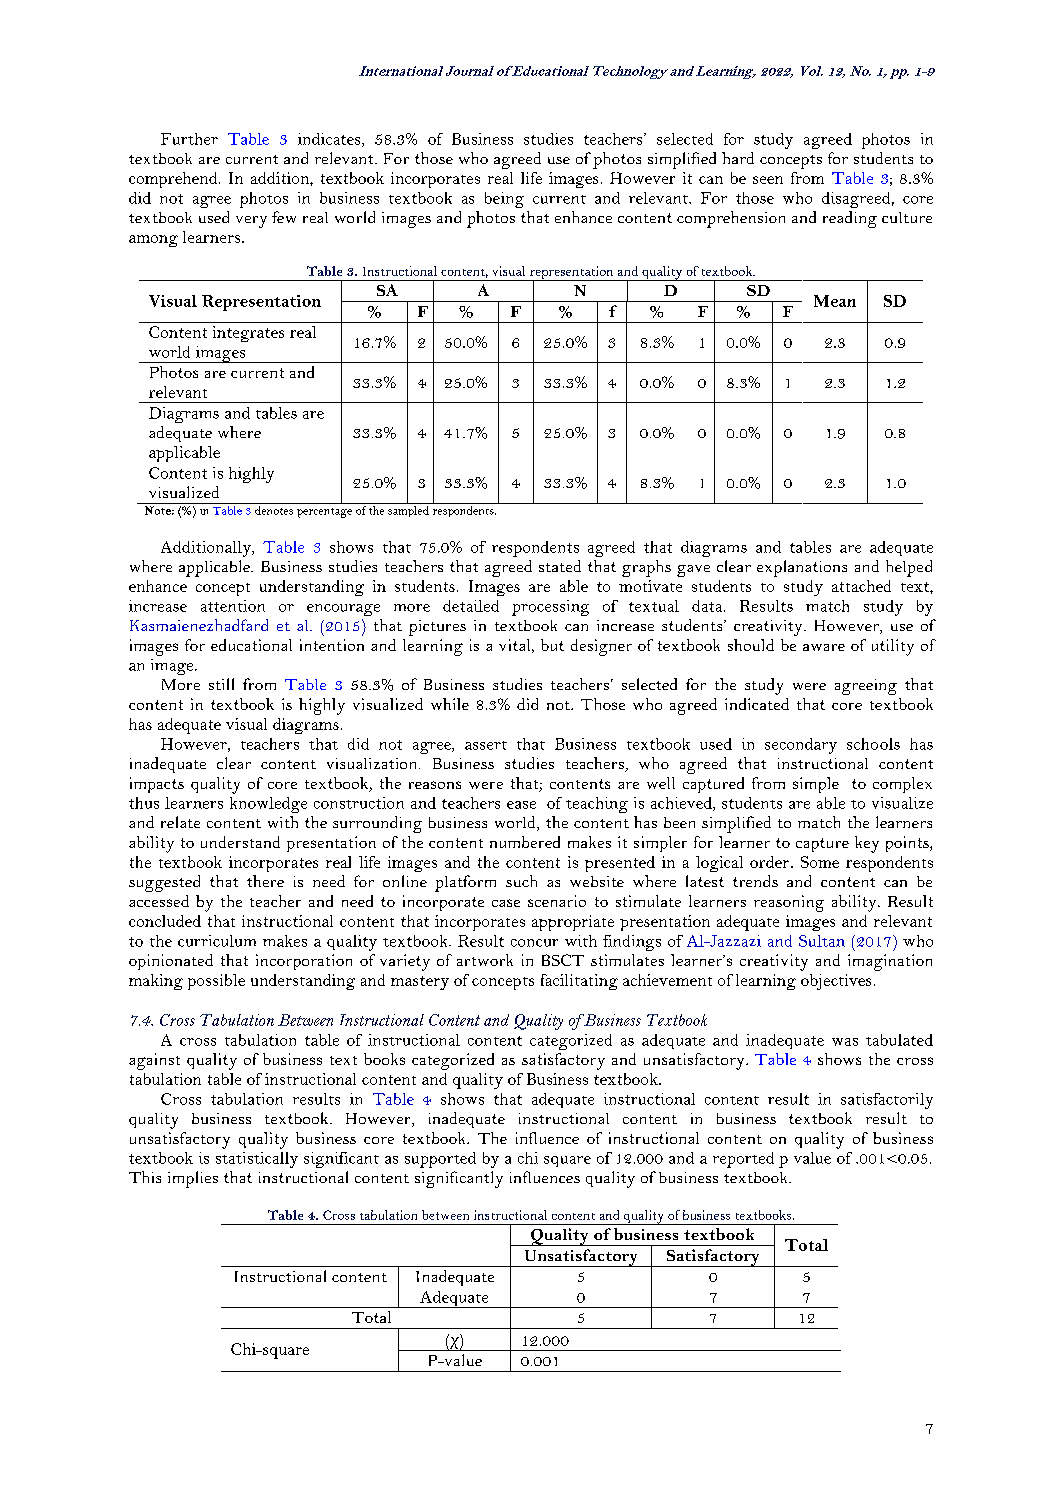 This screenshot has width=1062, height=1501. Describe the element at coordinates (835, 301) in the screenshot. I see `Mean` at that location.
